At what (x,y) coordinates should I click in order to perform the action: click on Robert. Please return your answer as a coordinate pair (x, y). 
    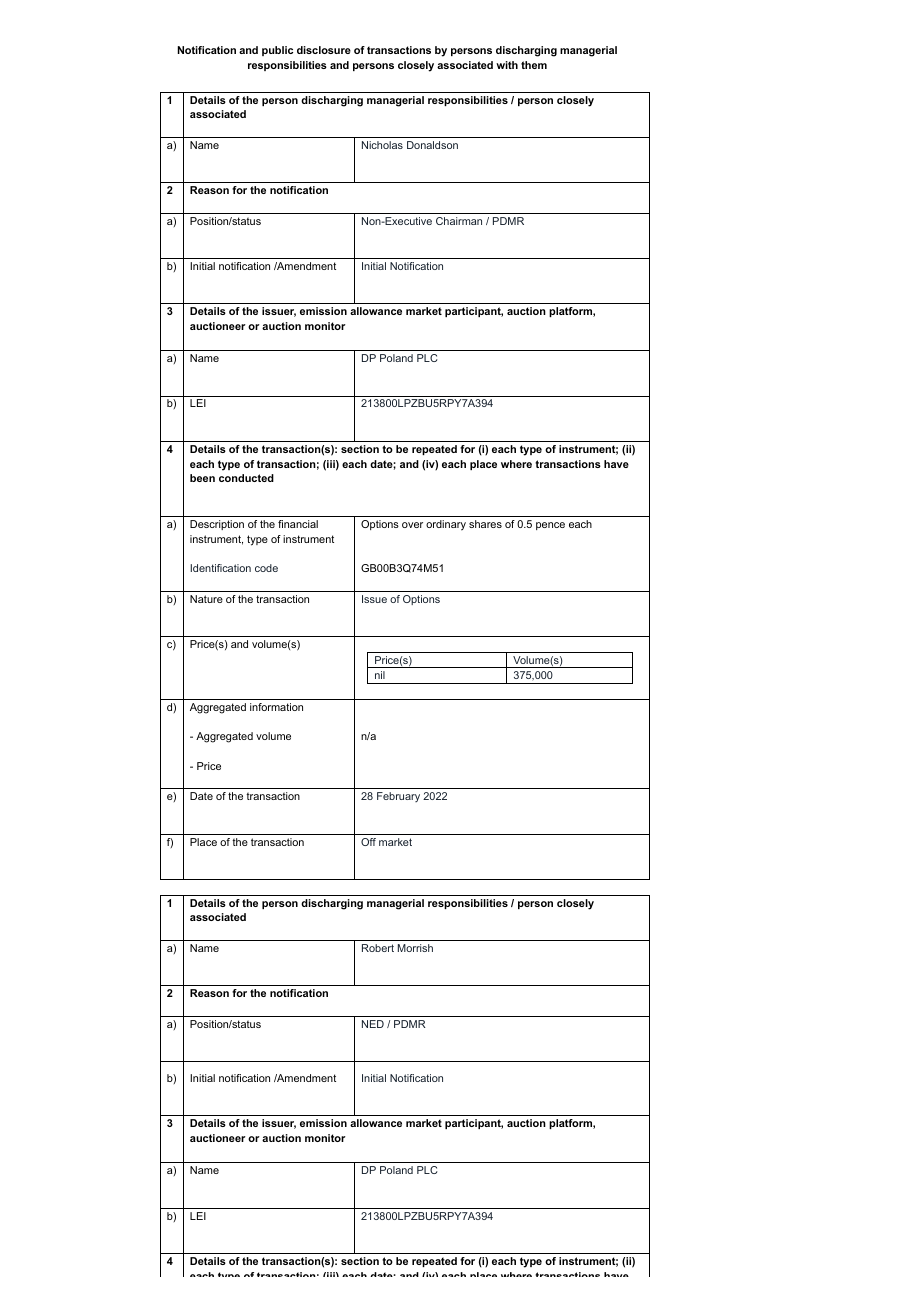
    Looking at the image, I should click on (378, 948).
